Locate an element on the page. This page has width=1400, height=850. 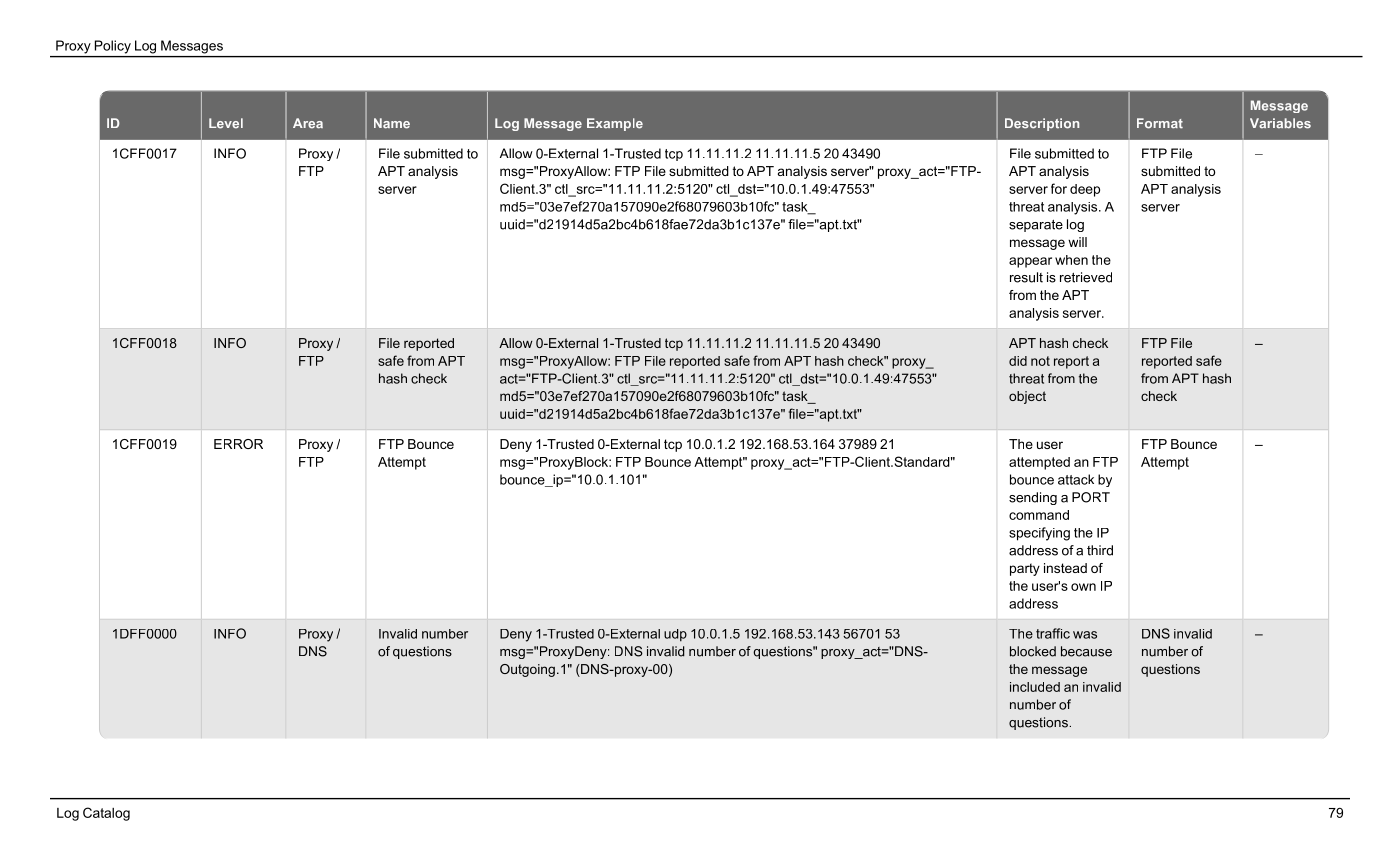
deep is located at coordinates (1085, 190).
